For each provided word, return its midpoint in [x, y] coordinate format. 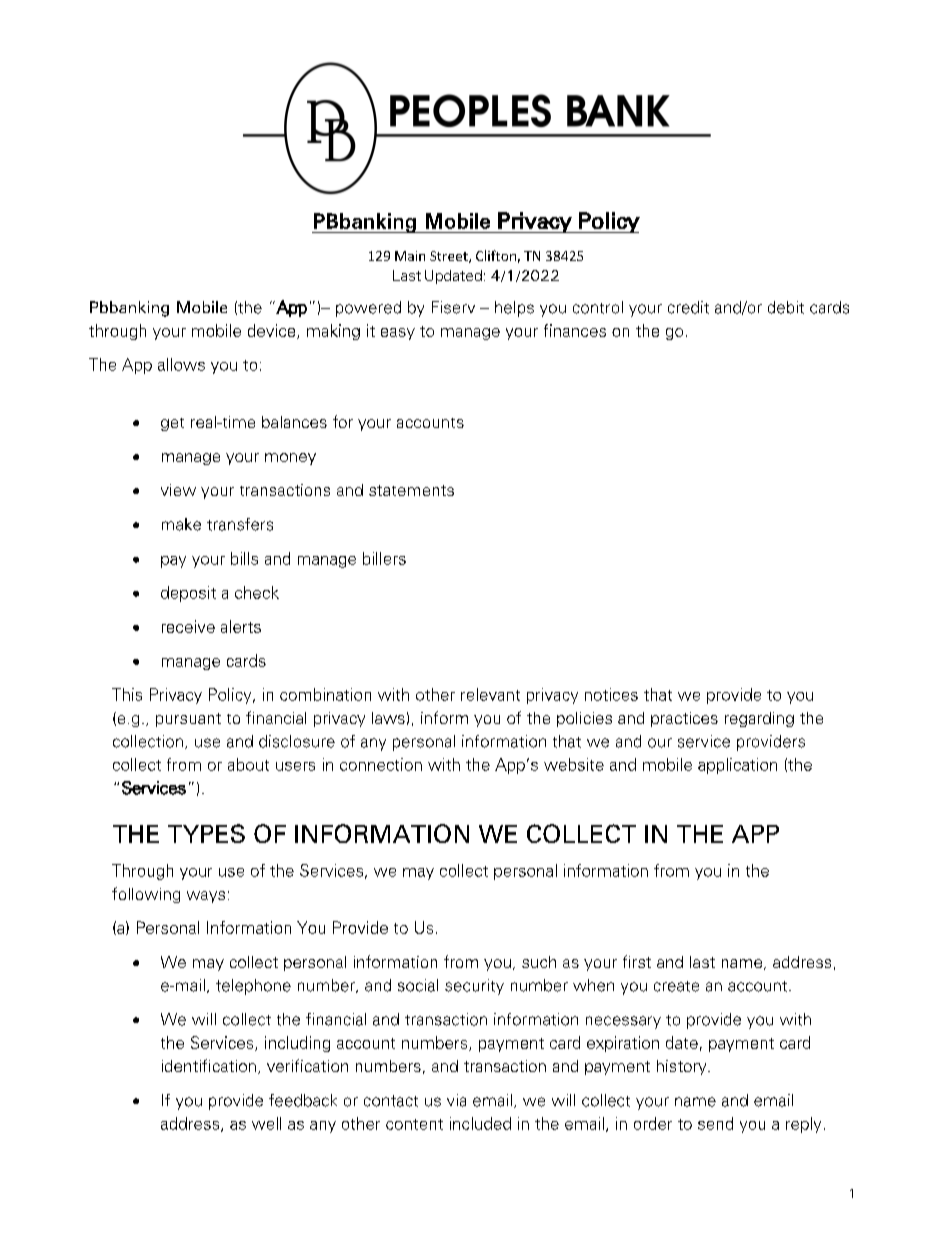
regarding [759, 719]
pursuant [188, 720]
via [456, 1100]
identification [209, 1065]
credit [688, 307]
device [273, 331]
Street [450, 257]
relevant [490, 694]
